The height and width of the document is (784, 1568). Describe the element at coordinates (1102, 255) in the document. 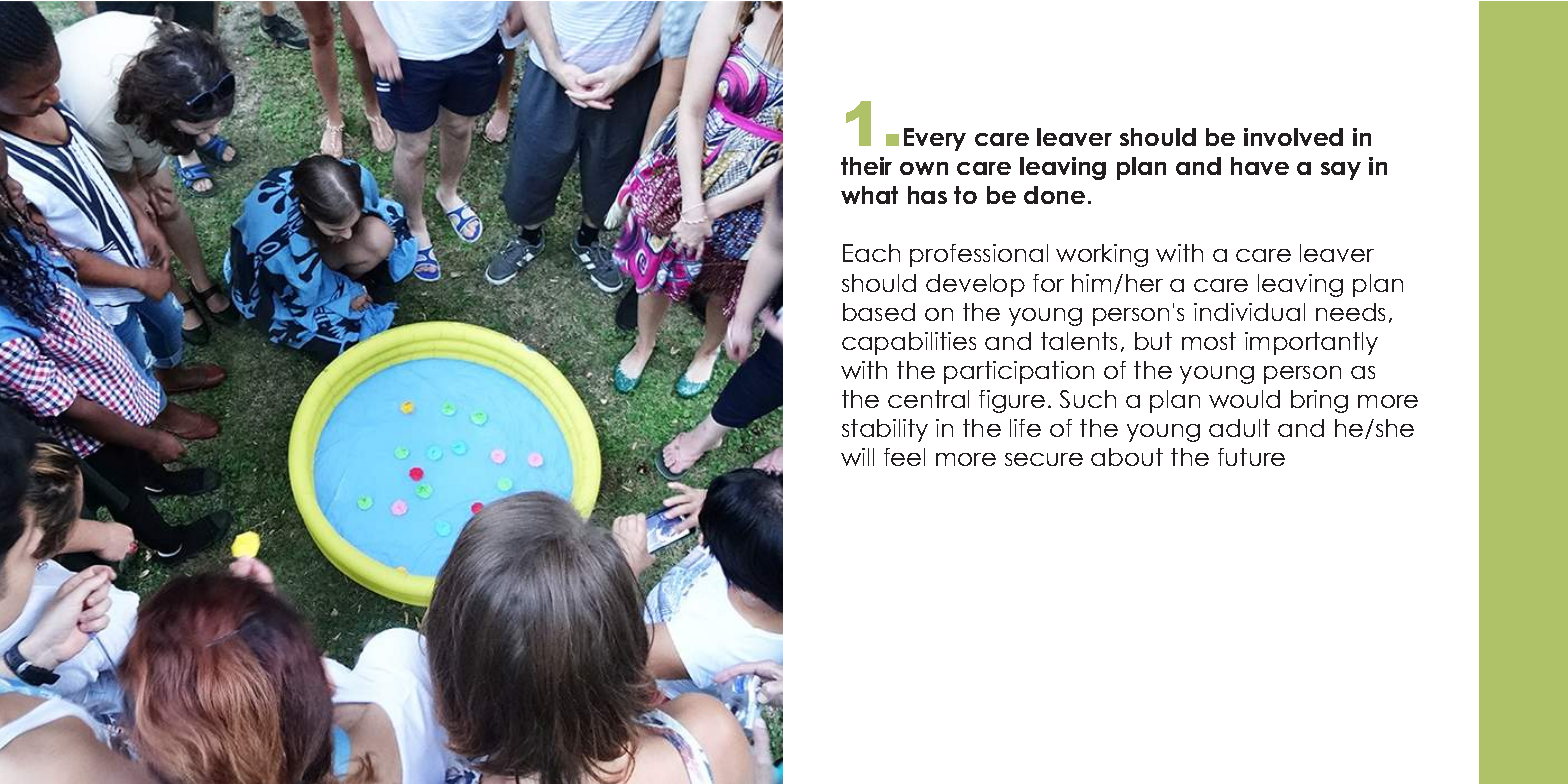

I see `working` at that location.
